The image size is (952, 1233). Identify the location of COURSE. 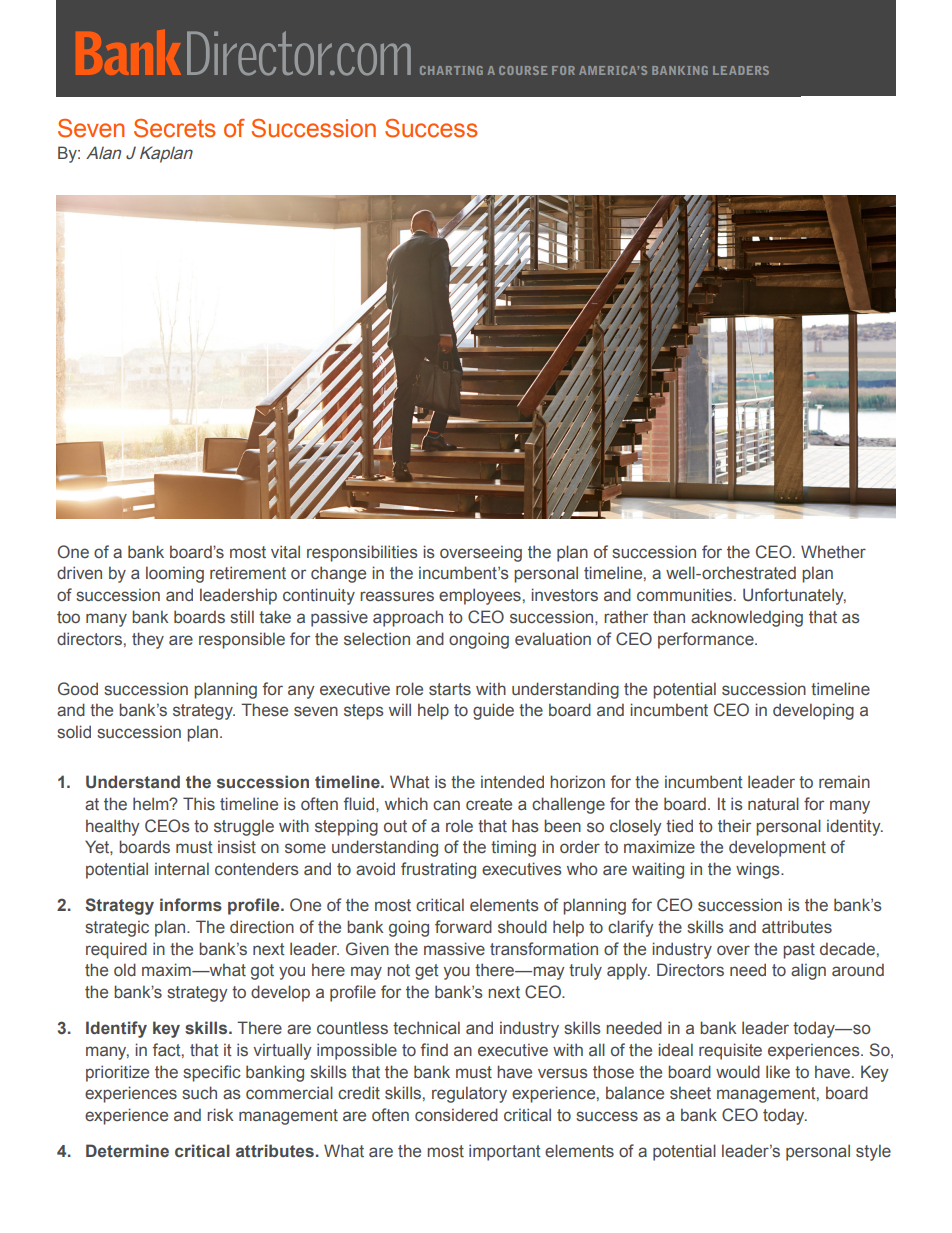
(523, 70).
